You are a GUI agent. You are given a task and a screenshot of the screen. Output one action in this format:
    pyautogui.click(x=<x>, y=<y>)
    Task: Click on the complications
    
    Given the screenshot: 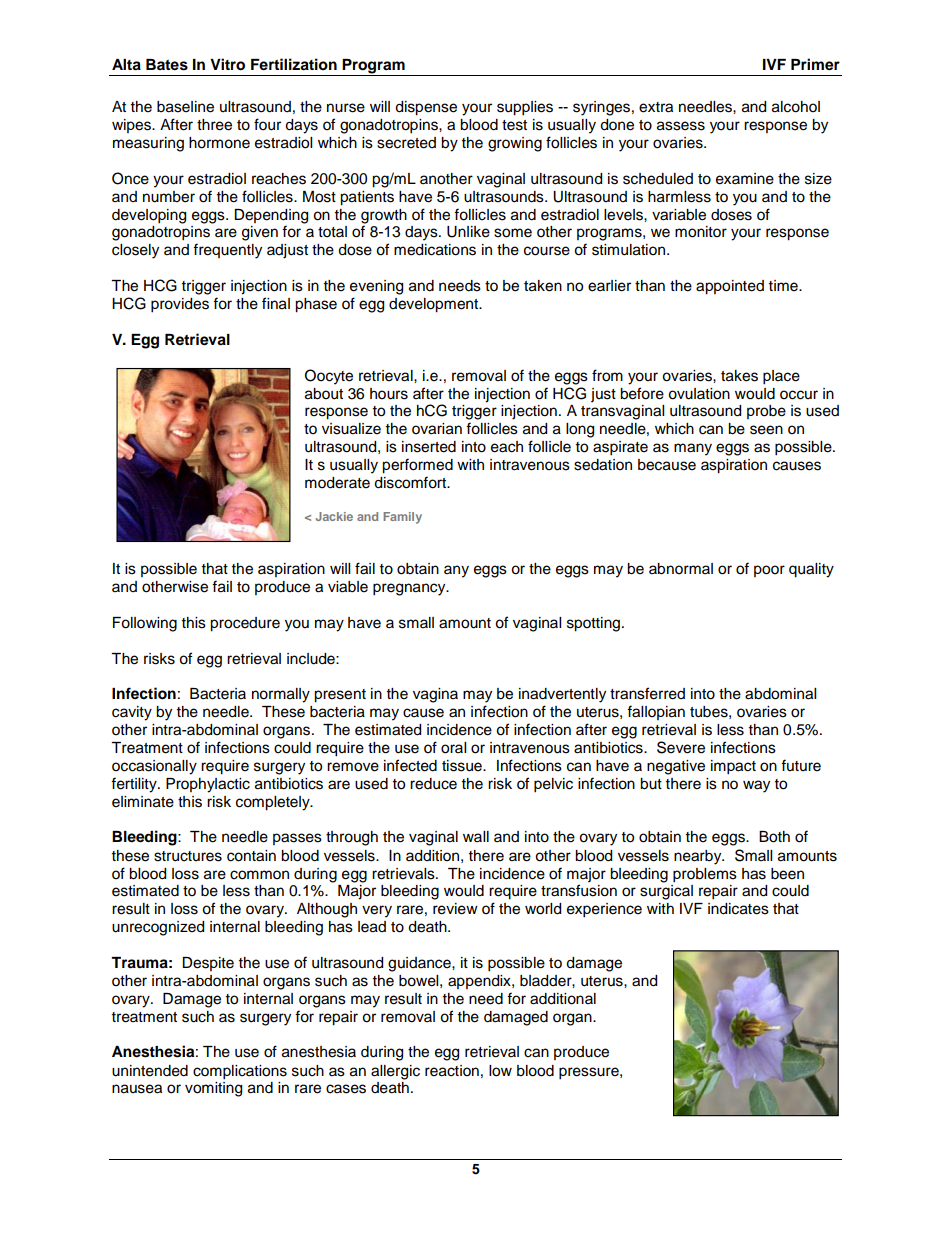 What is the action you would take?
    pyautogui.click(x=240, y=1072)
